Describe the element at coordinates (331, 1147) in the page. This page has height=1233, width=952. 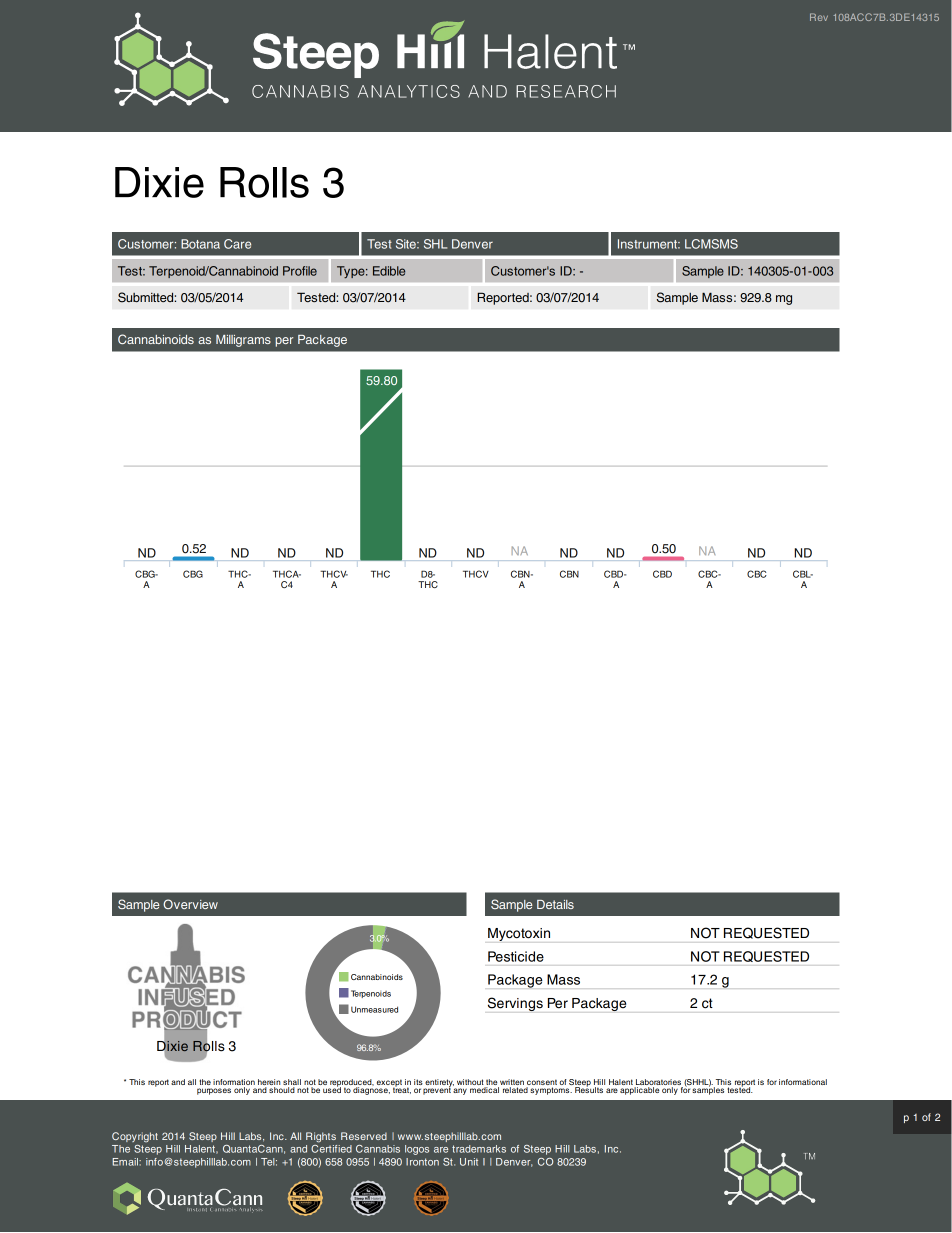
I see `Certified` at that location.
